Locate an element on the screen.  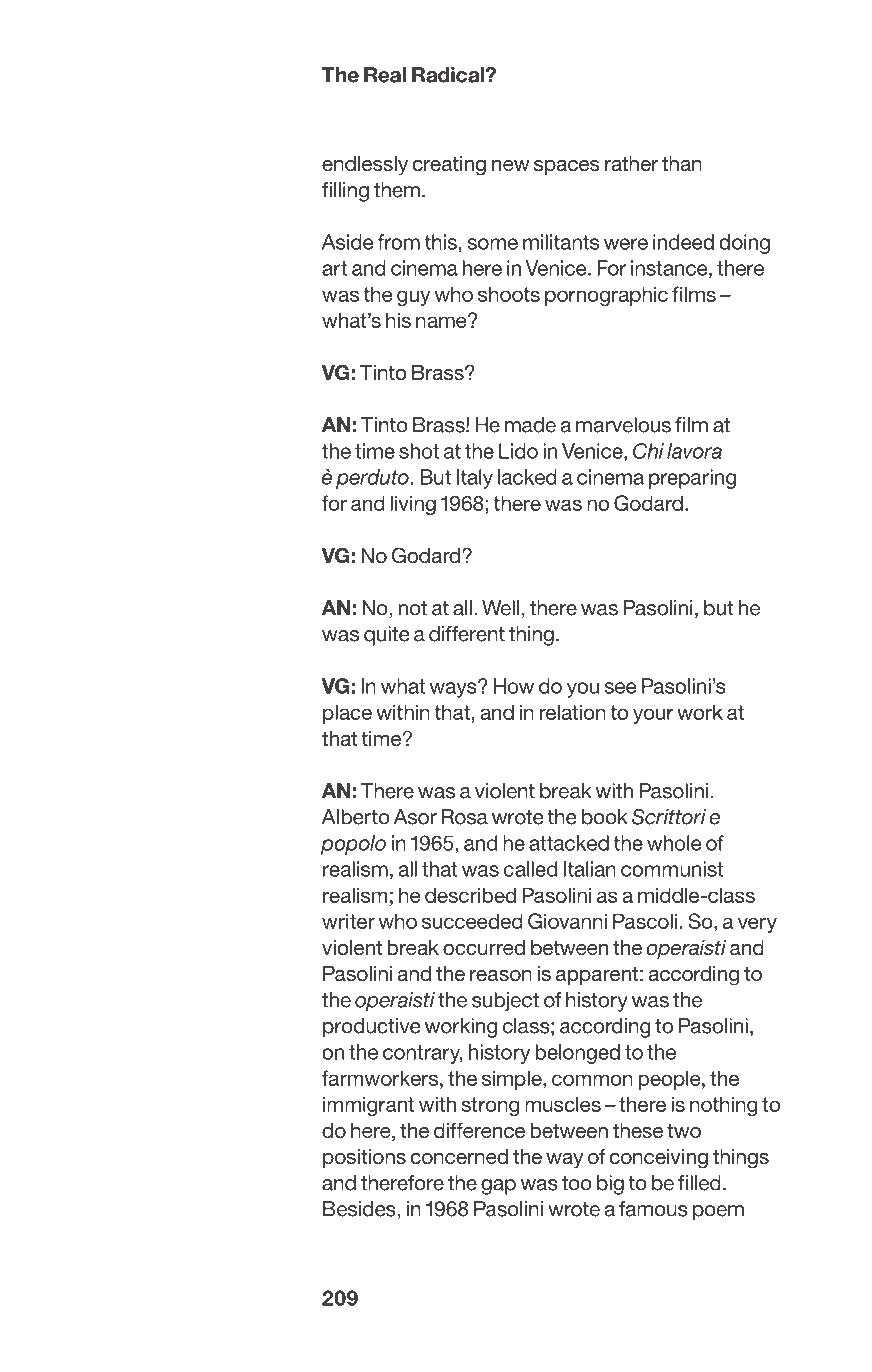
preparing is located at coordinates (692, 479).
